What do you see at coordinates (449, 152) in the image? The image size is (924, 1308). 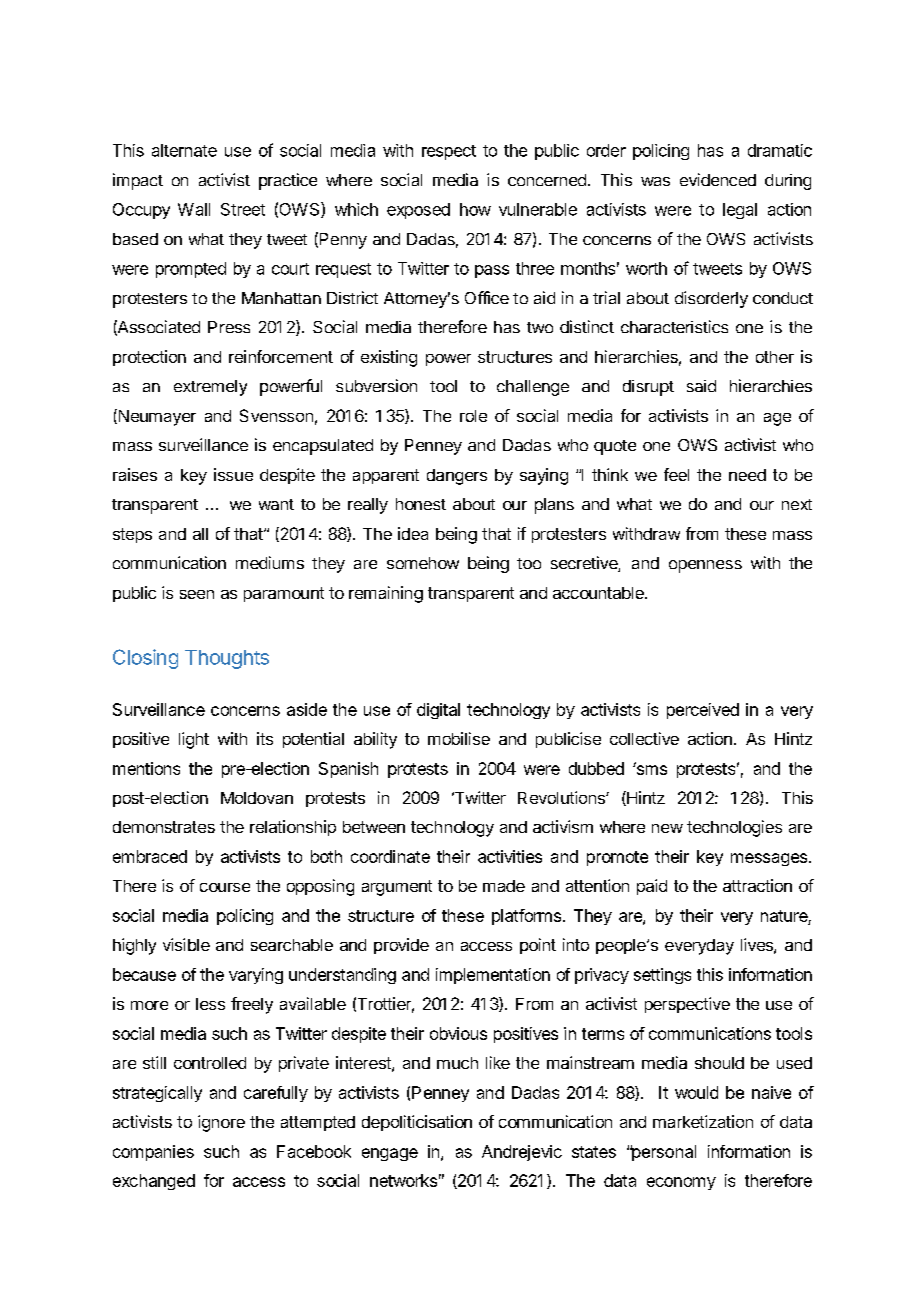 I see `respect` at bounding box center [449, 152].
